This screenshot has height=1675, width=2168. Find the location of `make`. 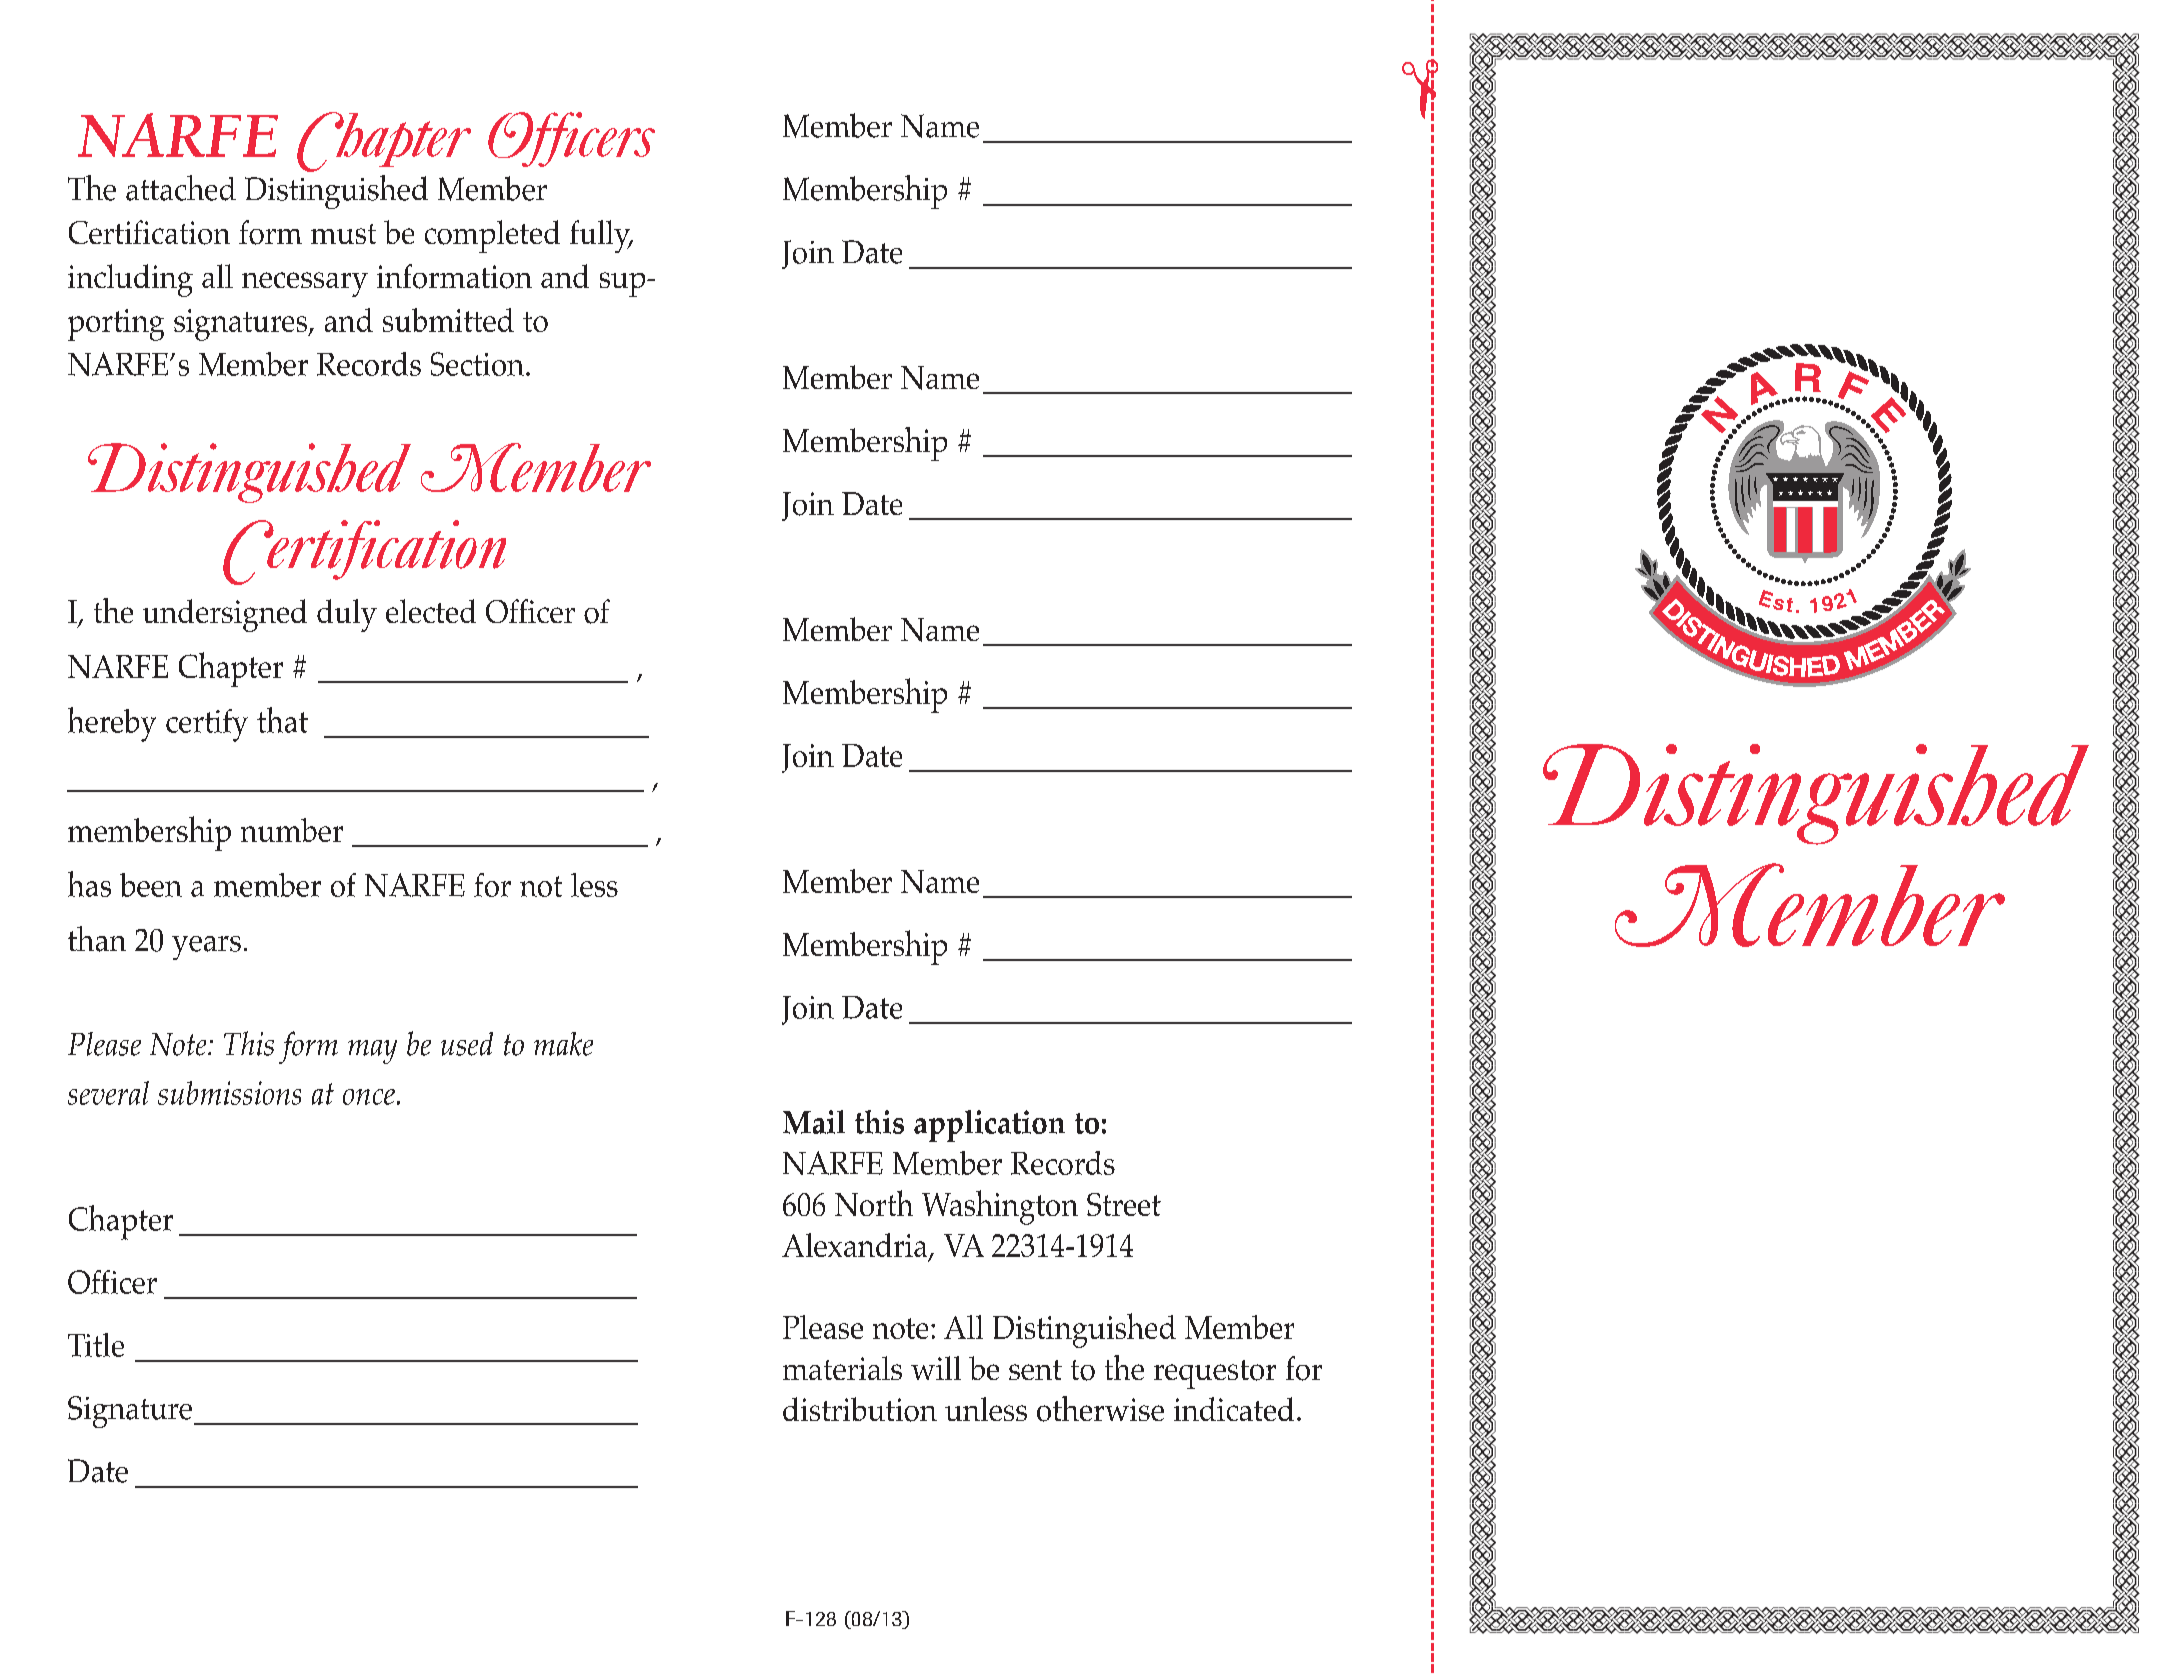

make is located at coordinates (563, 1044).
